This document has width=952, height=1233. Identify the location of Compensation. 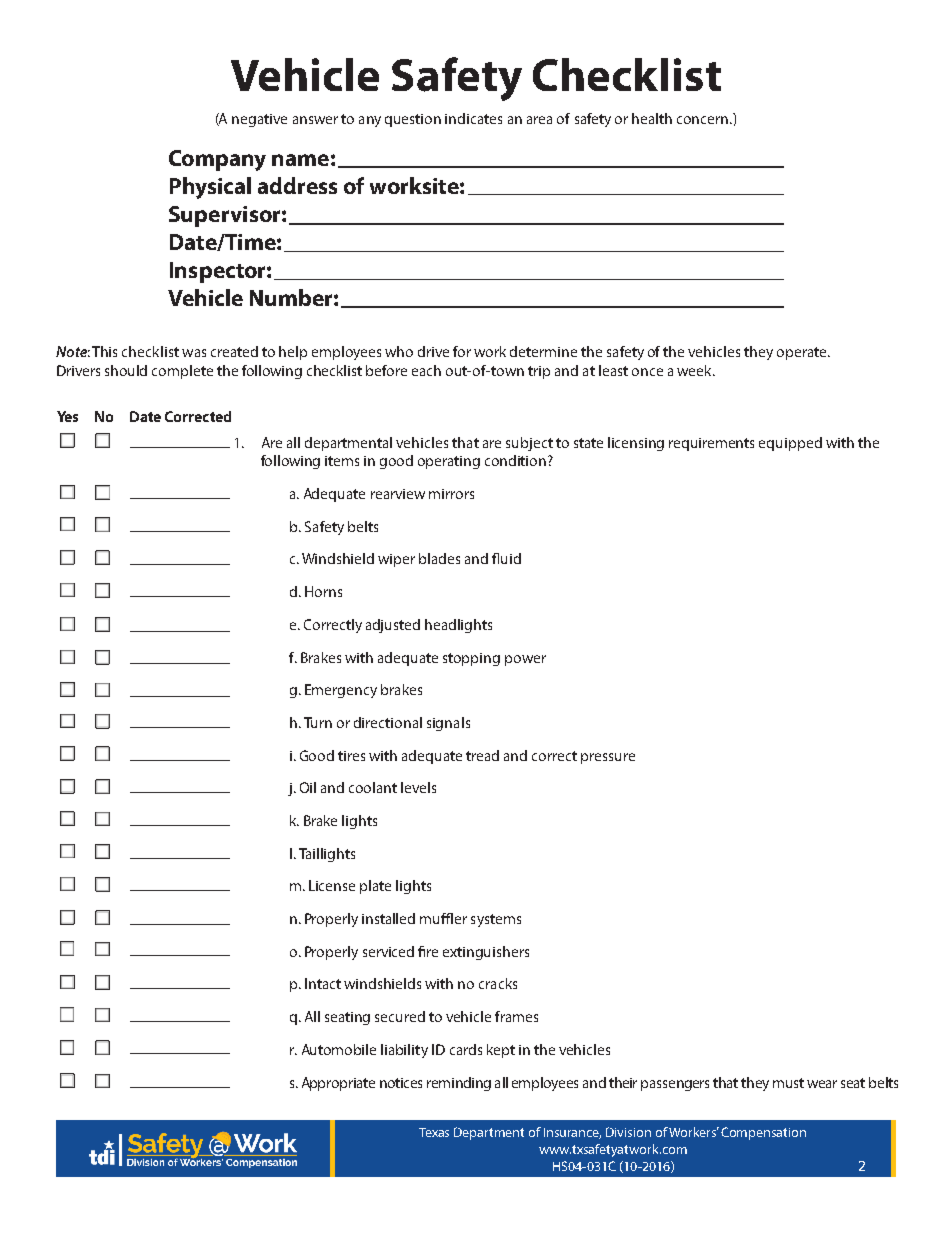
(763, 1133).
